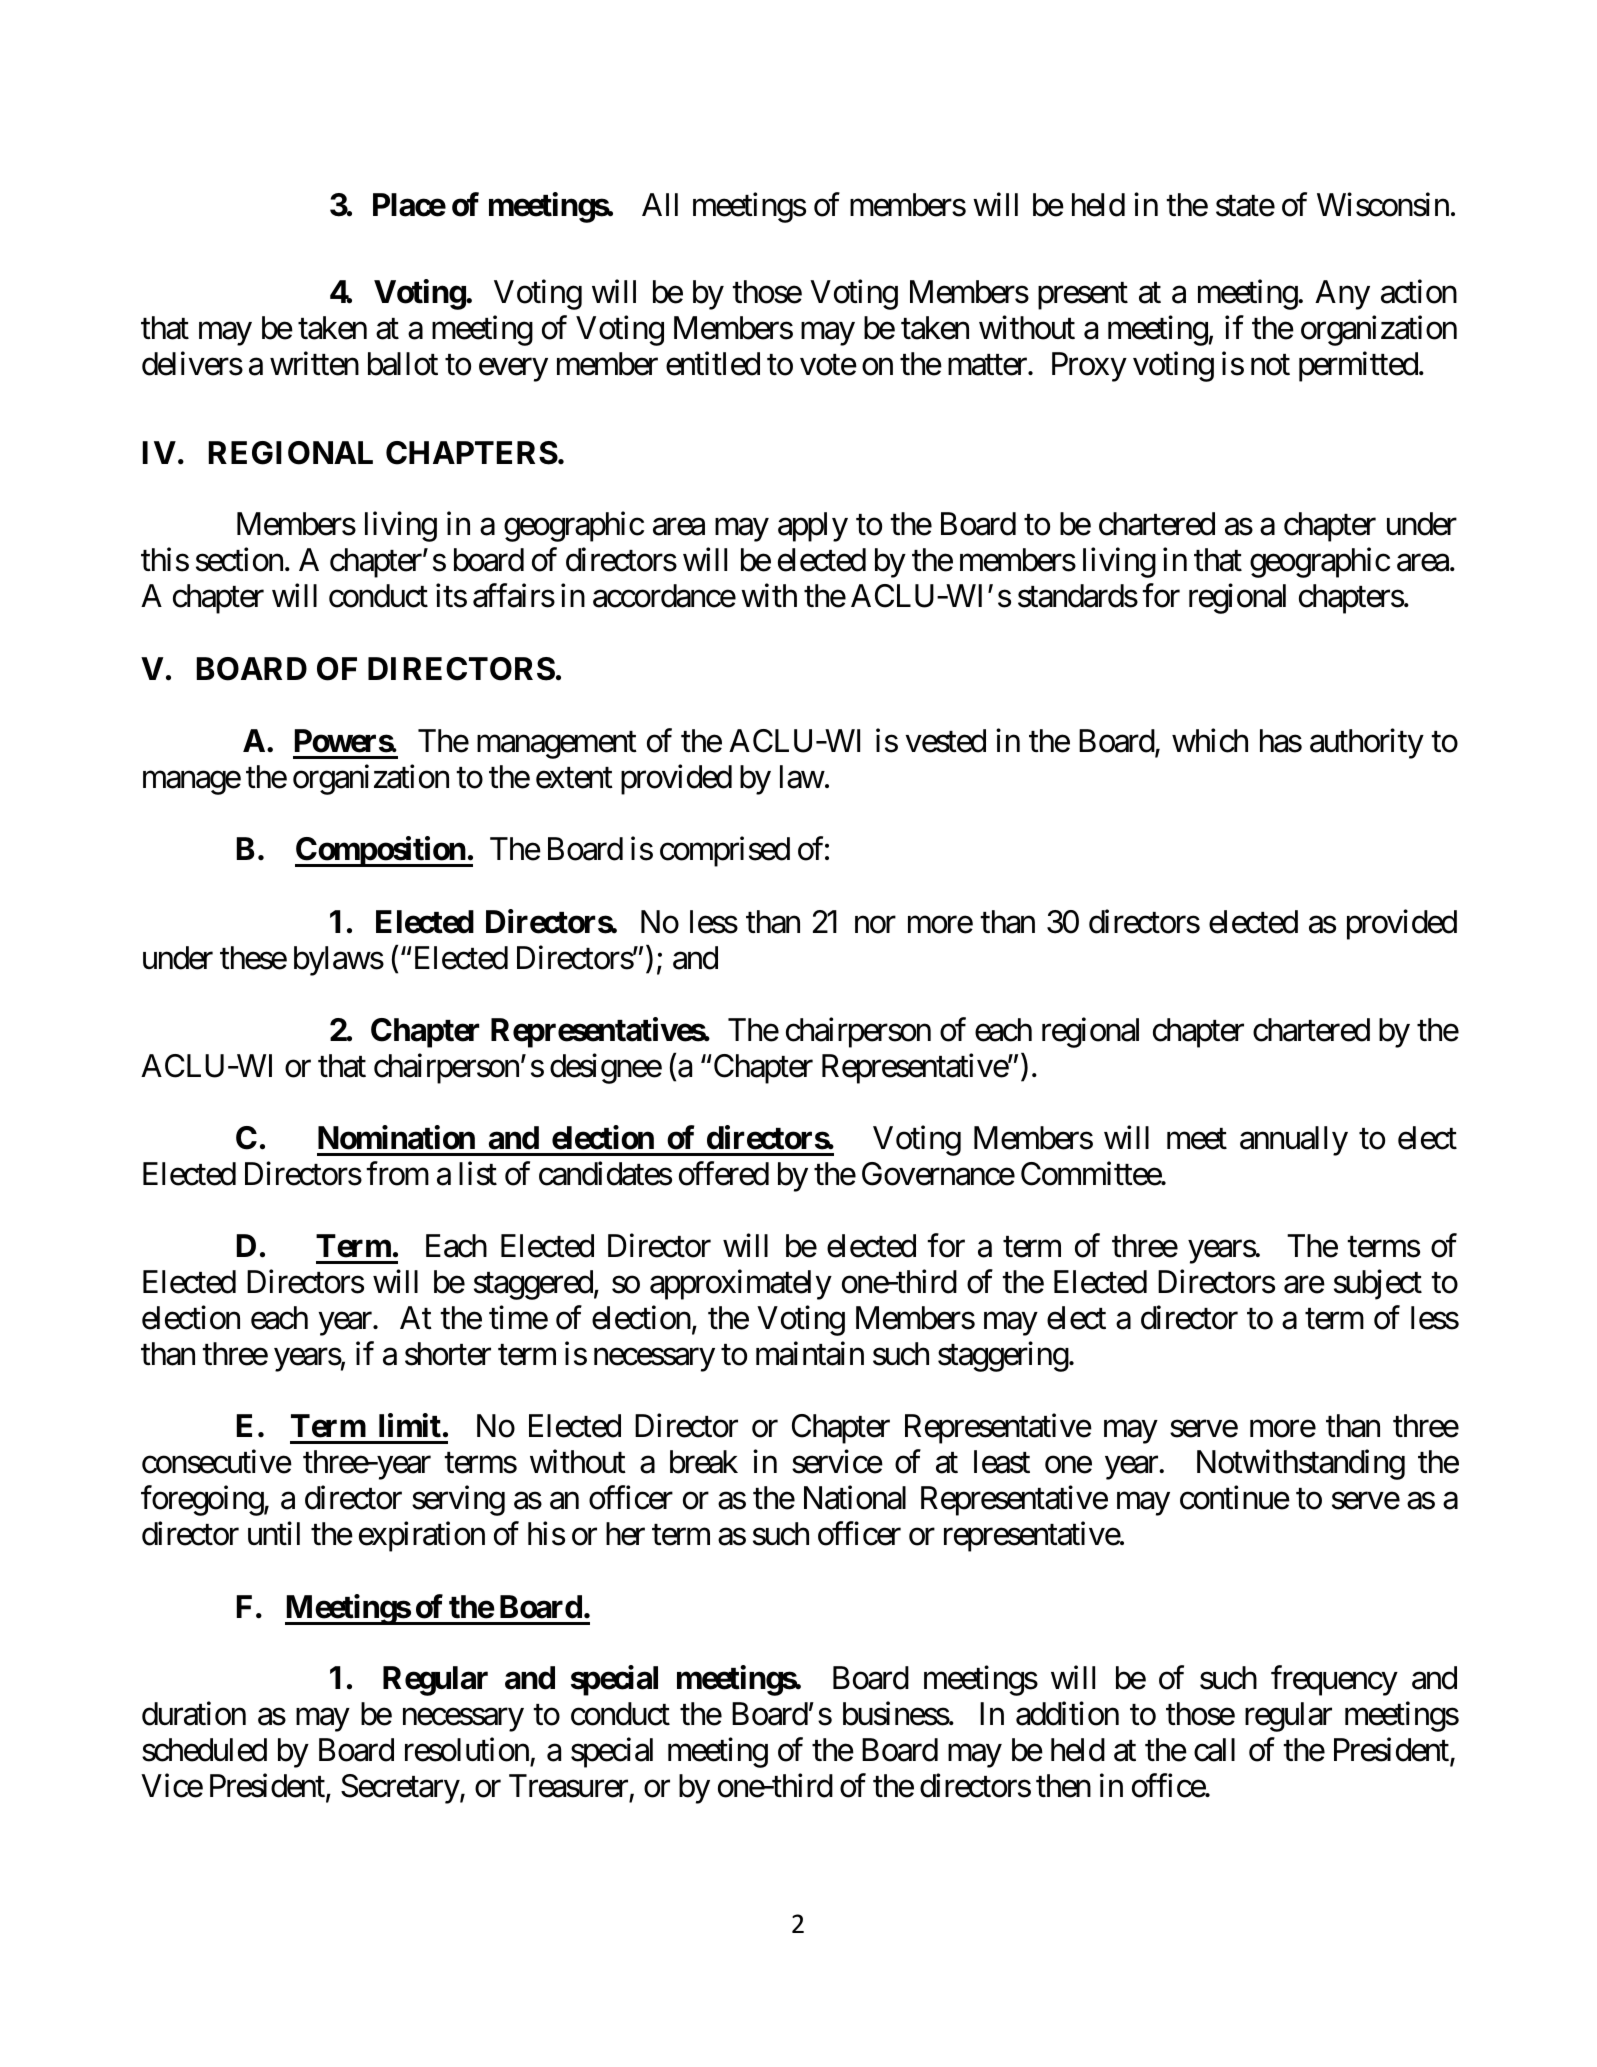 The image size is (1597, 2067). I want to click on Treasurer, so click(569, 1788).
